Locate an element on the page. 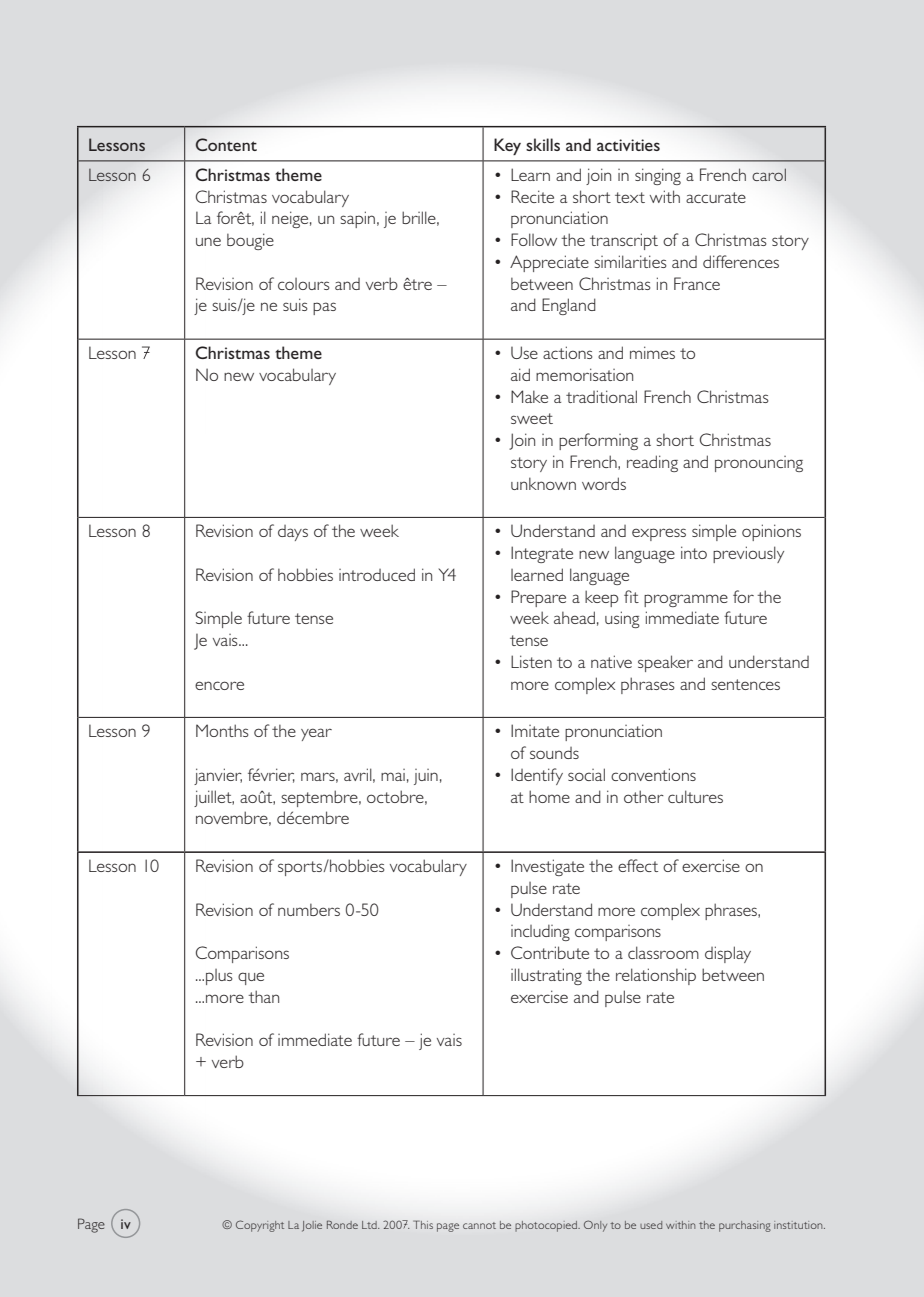  previously is located at coordinates (748, 554).
